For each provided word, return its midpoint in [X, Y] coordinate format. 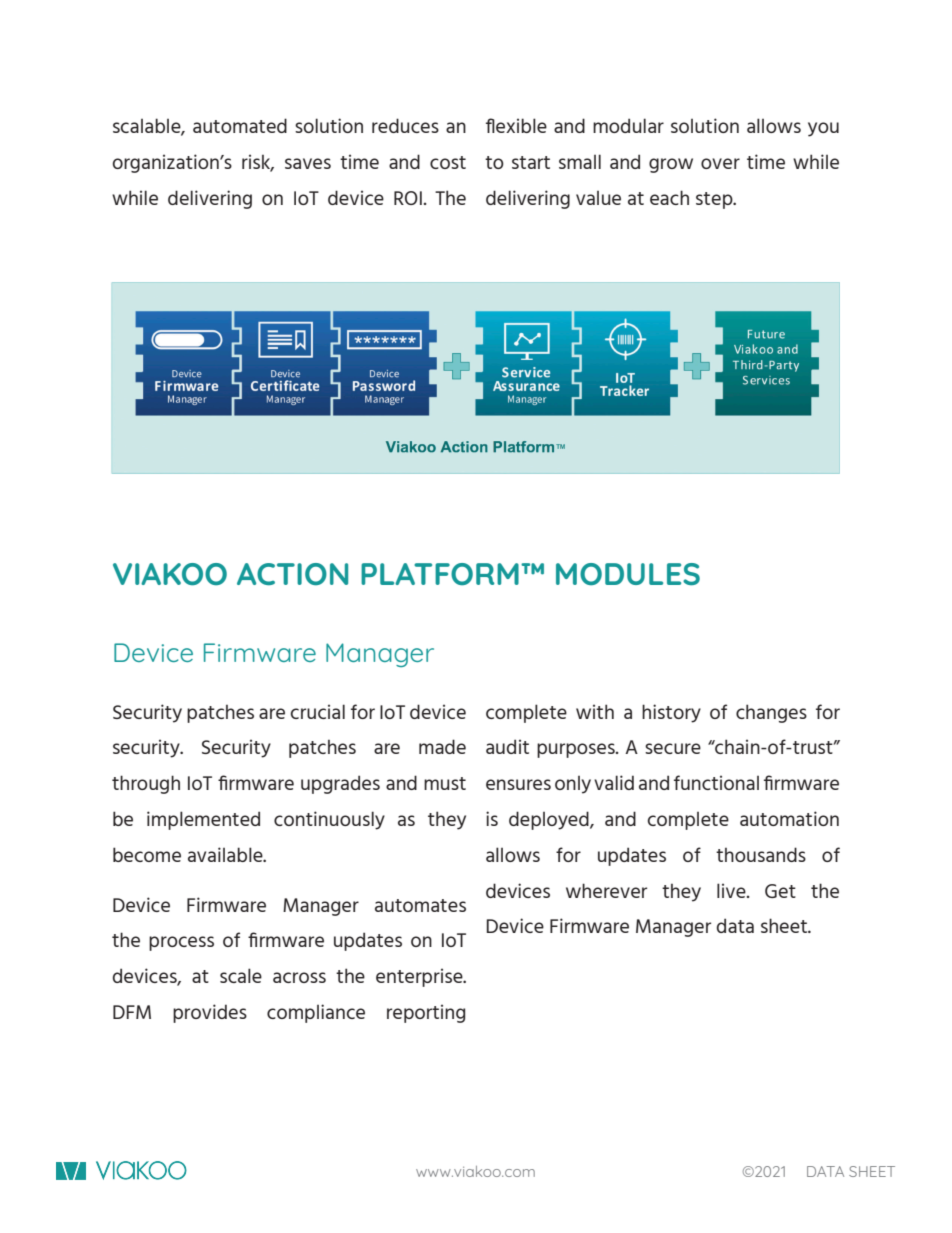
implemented [203, 820]
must [445, 783]
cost [448, 162]
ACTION [292, 574]
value [598, 198]
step [715, 200]
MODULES [628, 574]
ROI [408, 198]
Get [780, 891]
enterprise [420, 977]
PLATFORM [440, 574]
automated [240, 125]
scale [241, 975]
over [720, 163]
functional [716, 782]
